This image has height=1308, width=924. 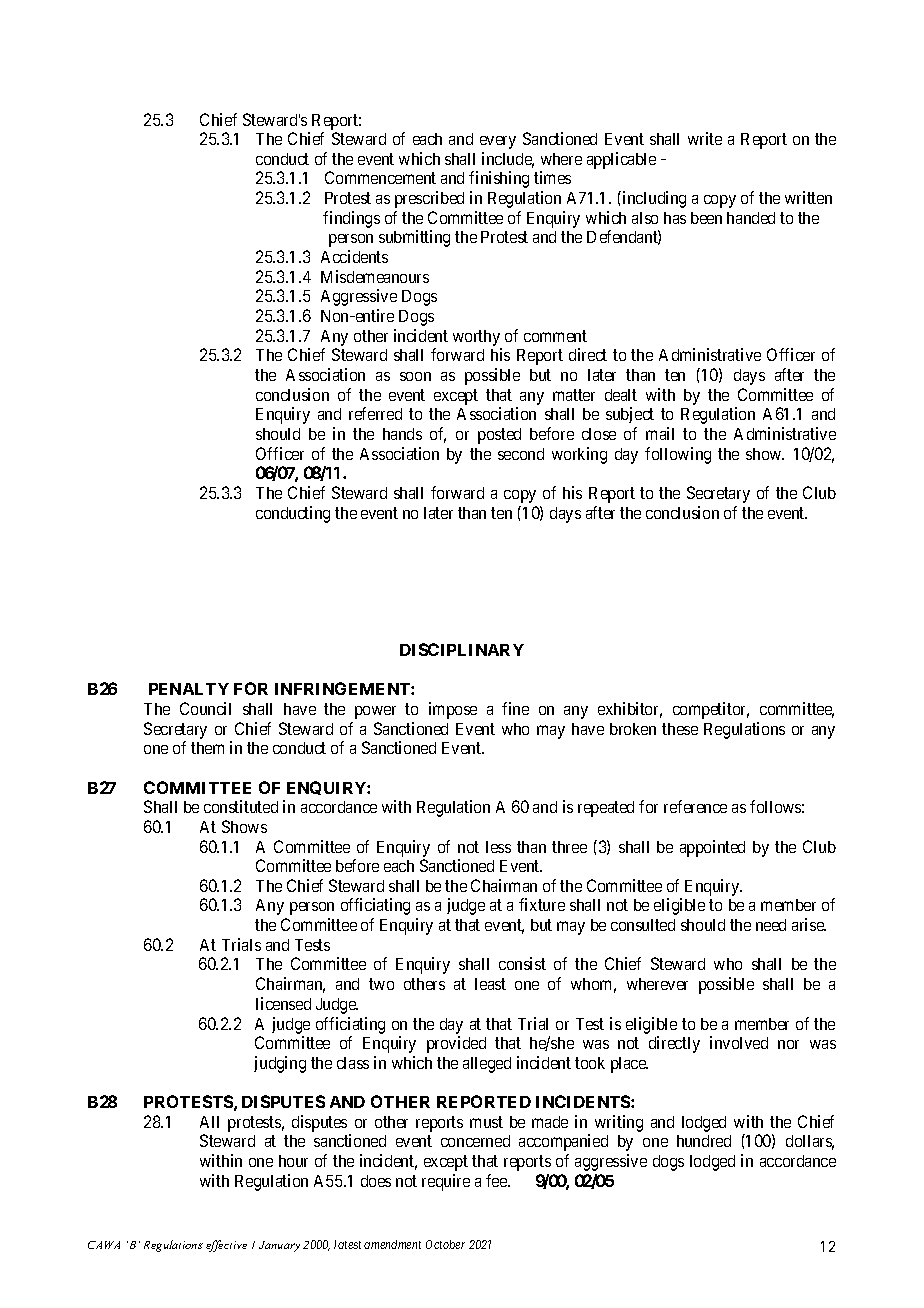 What do you see at coordinates (521, 454) in the image?
I see `second` at bounding box center [521, 454].
